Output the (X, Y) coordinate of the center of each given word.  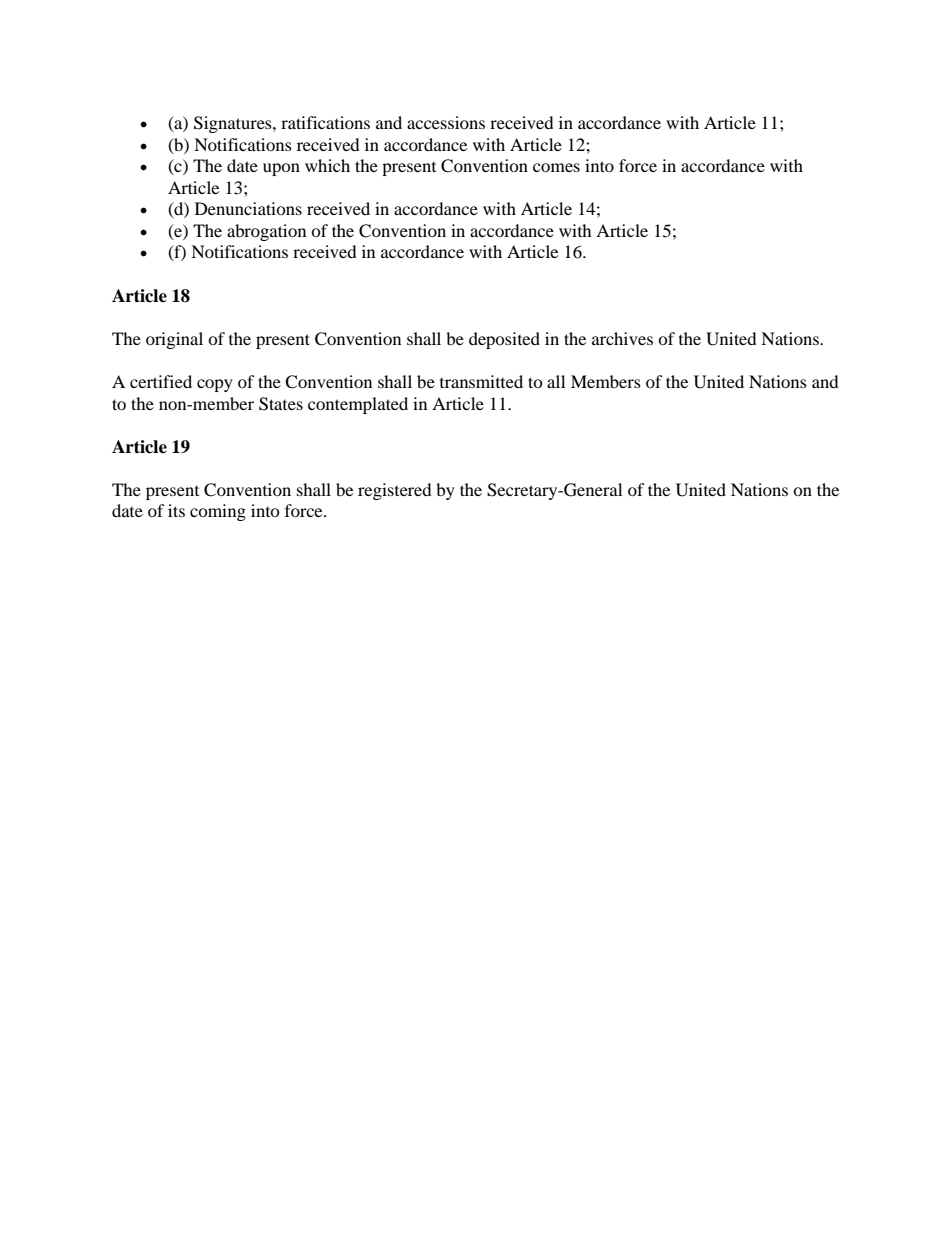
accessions (446, 122)
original (174, 340)
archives (622, 338)
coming (218, 512)
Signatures (234, 124)
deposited (504, 340)
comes (556, 167)
